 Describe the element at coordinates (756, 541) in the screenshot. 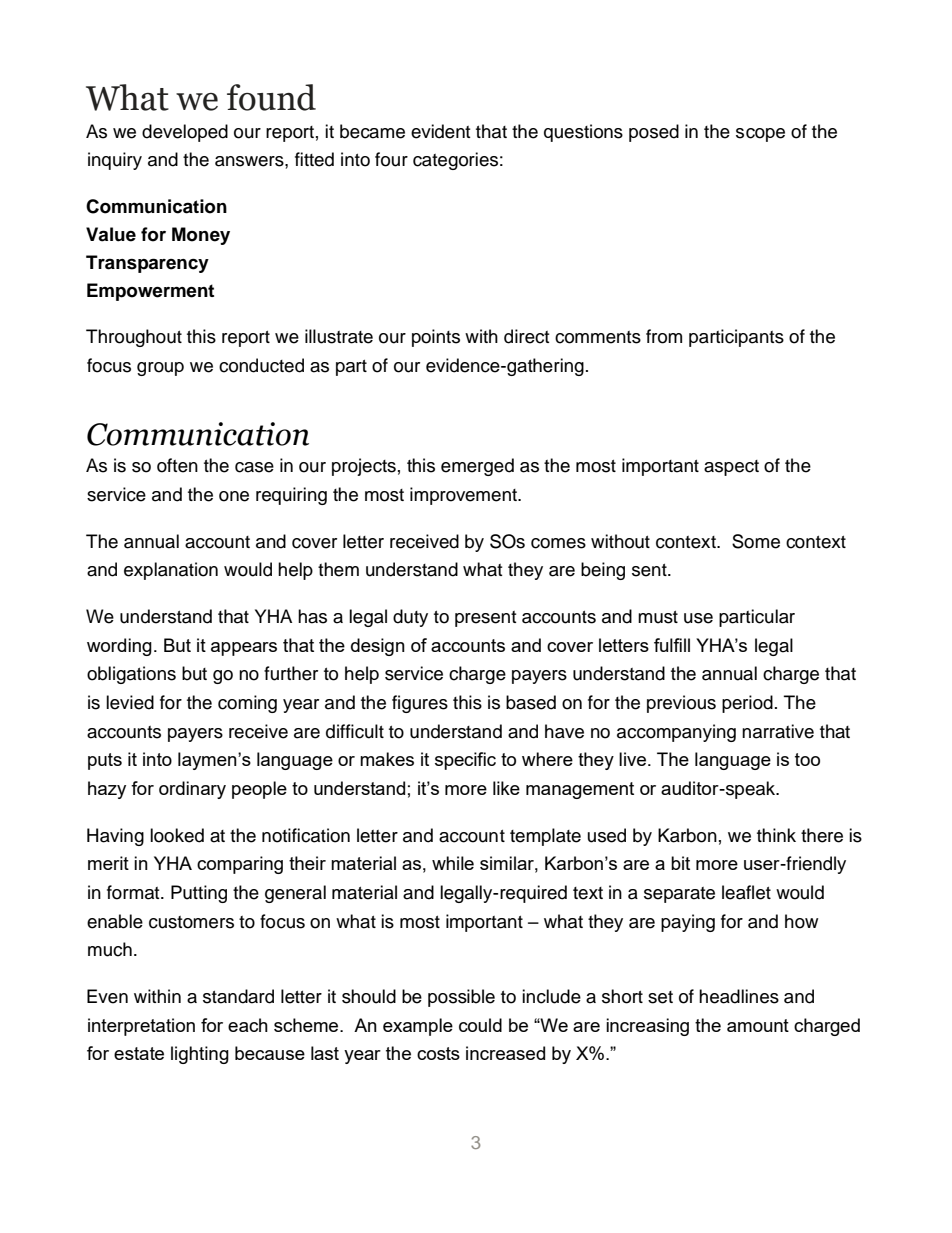

I see `Some` at that location.
